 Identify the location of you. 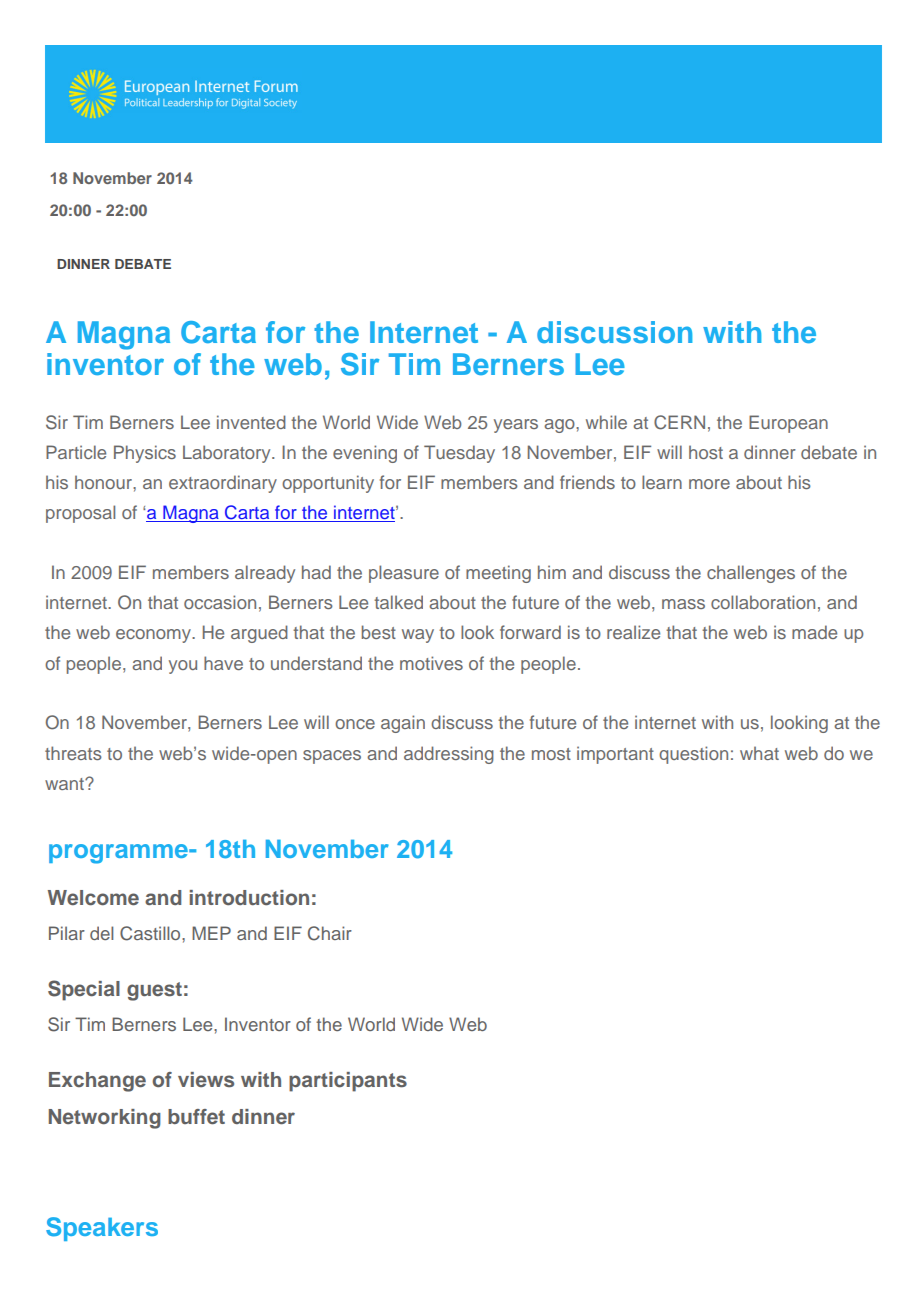
(183, 667).
